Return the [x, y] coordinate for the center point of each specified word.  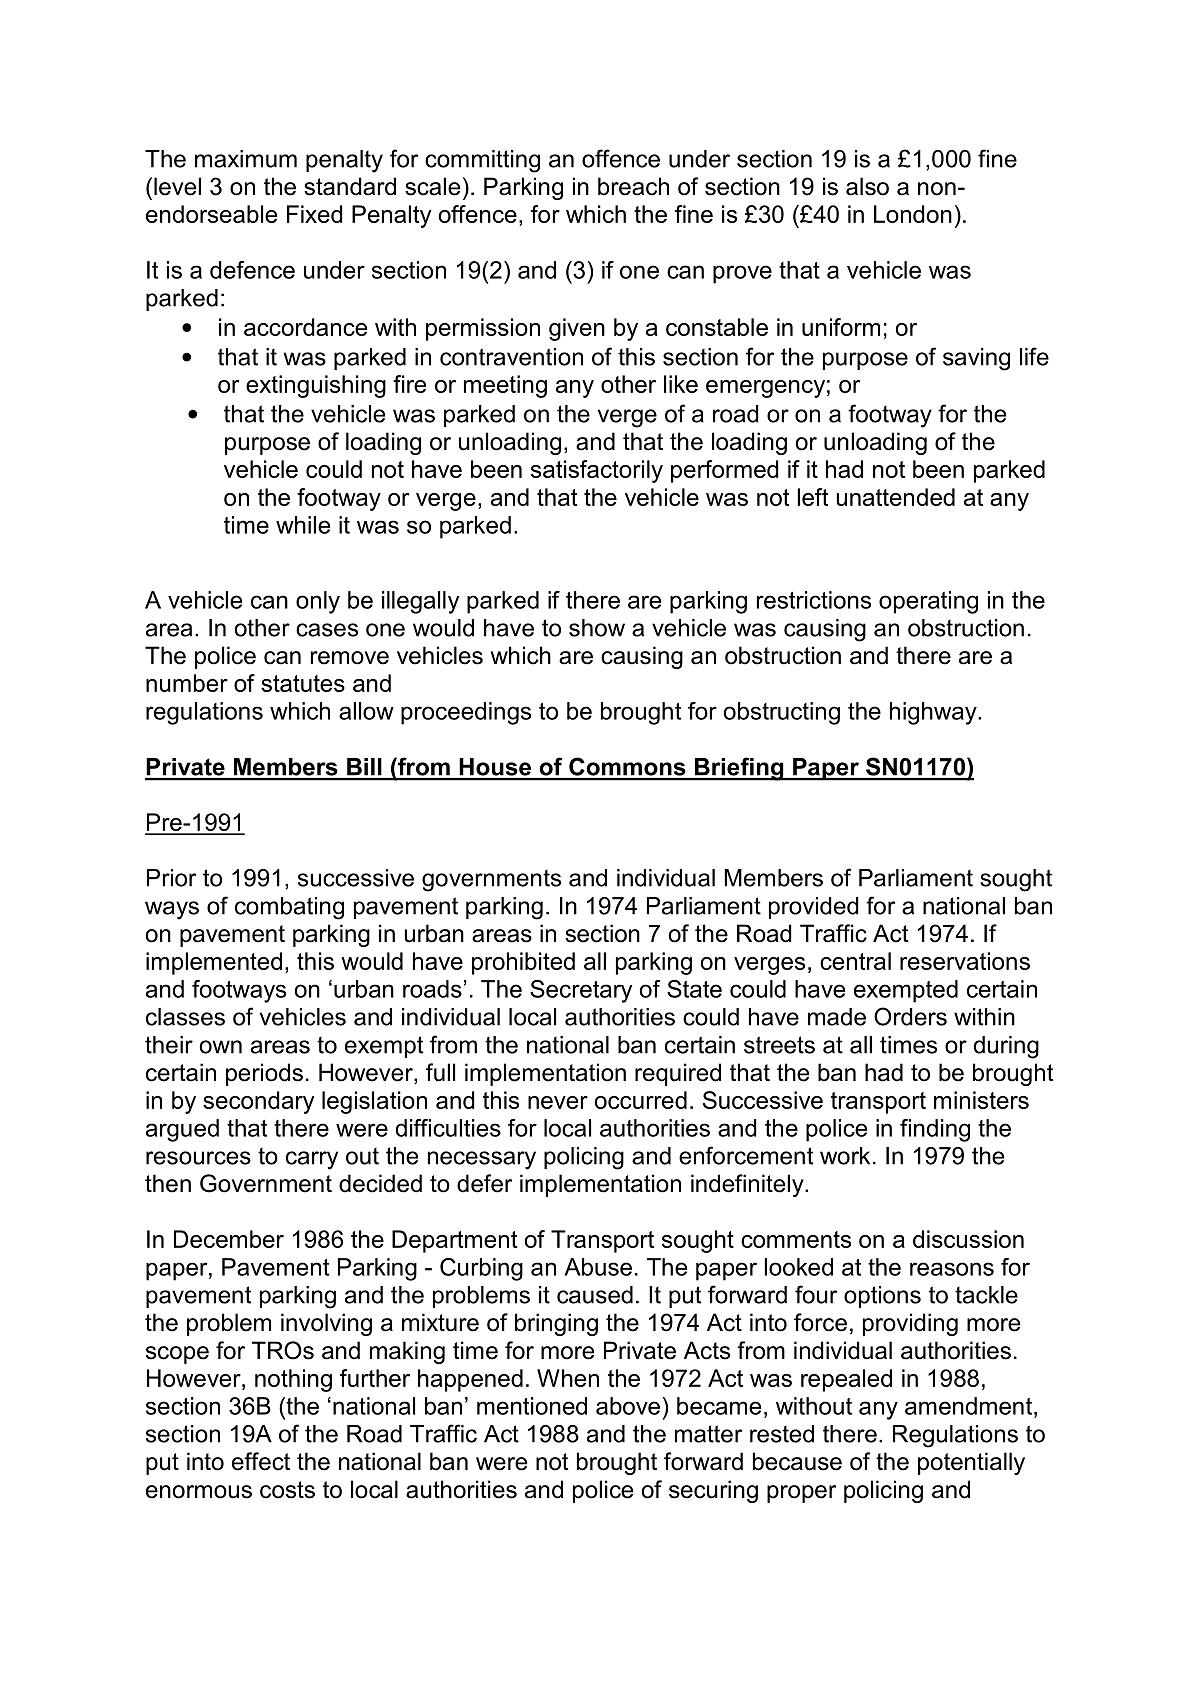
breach [633, 186]
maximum [246, 159]
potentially [971, 1463]
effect [261, 1461]
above [629, 1406]
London [913, 214]
